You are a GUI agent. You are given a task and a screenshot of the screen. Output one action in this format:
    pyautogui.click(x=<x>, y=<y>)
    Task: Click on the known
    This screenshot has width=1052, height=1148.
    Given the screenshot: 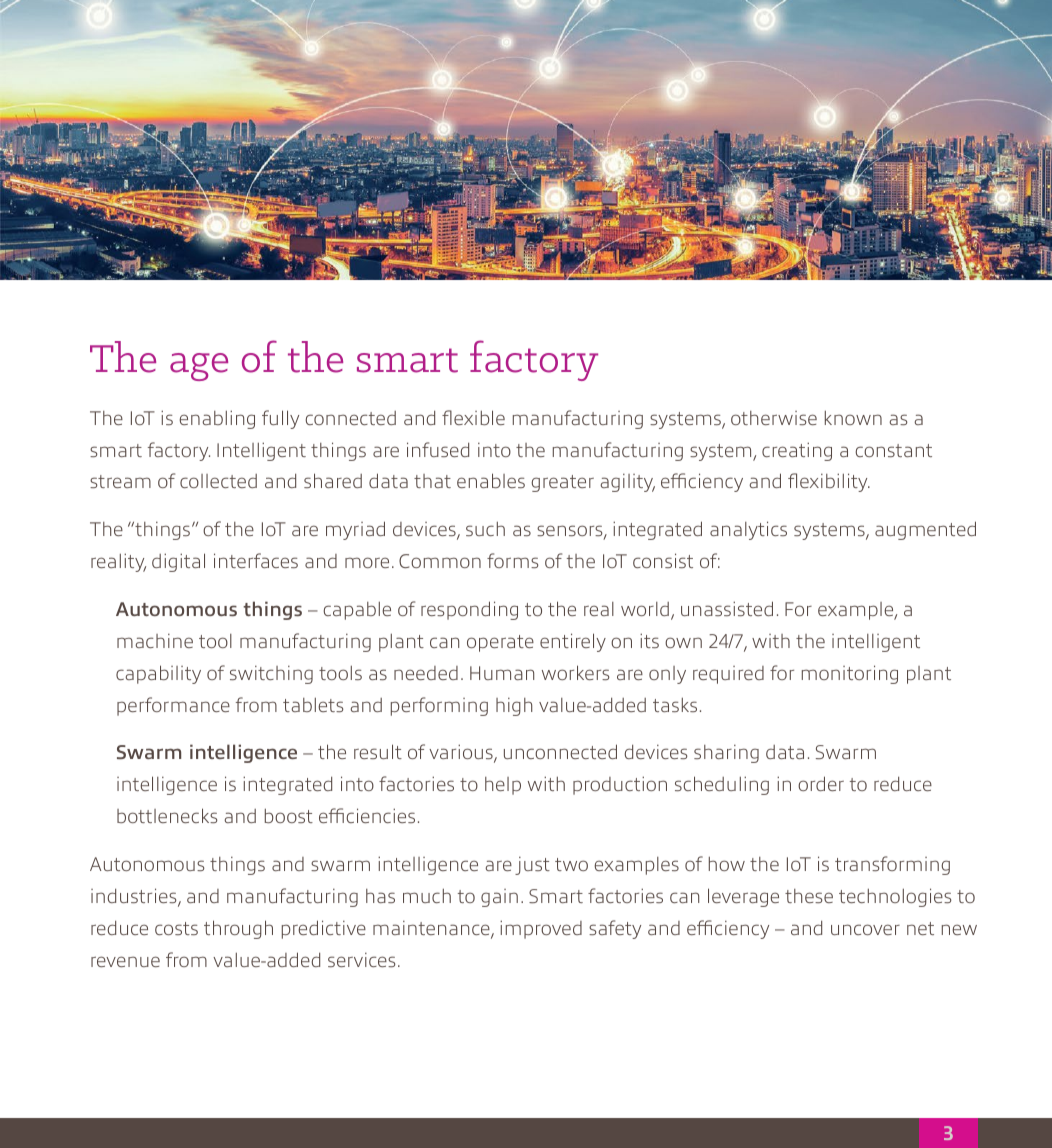 What is the action you would take?
    pyautogui.click(x=853, y=418)
